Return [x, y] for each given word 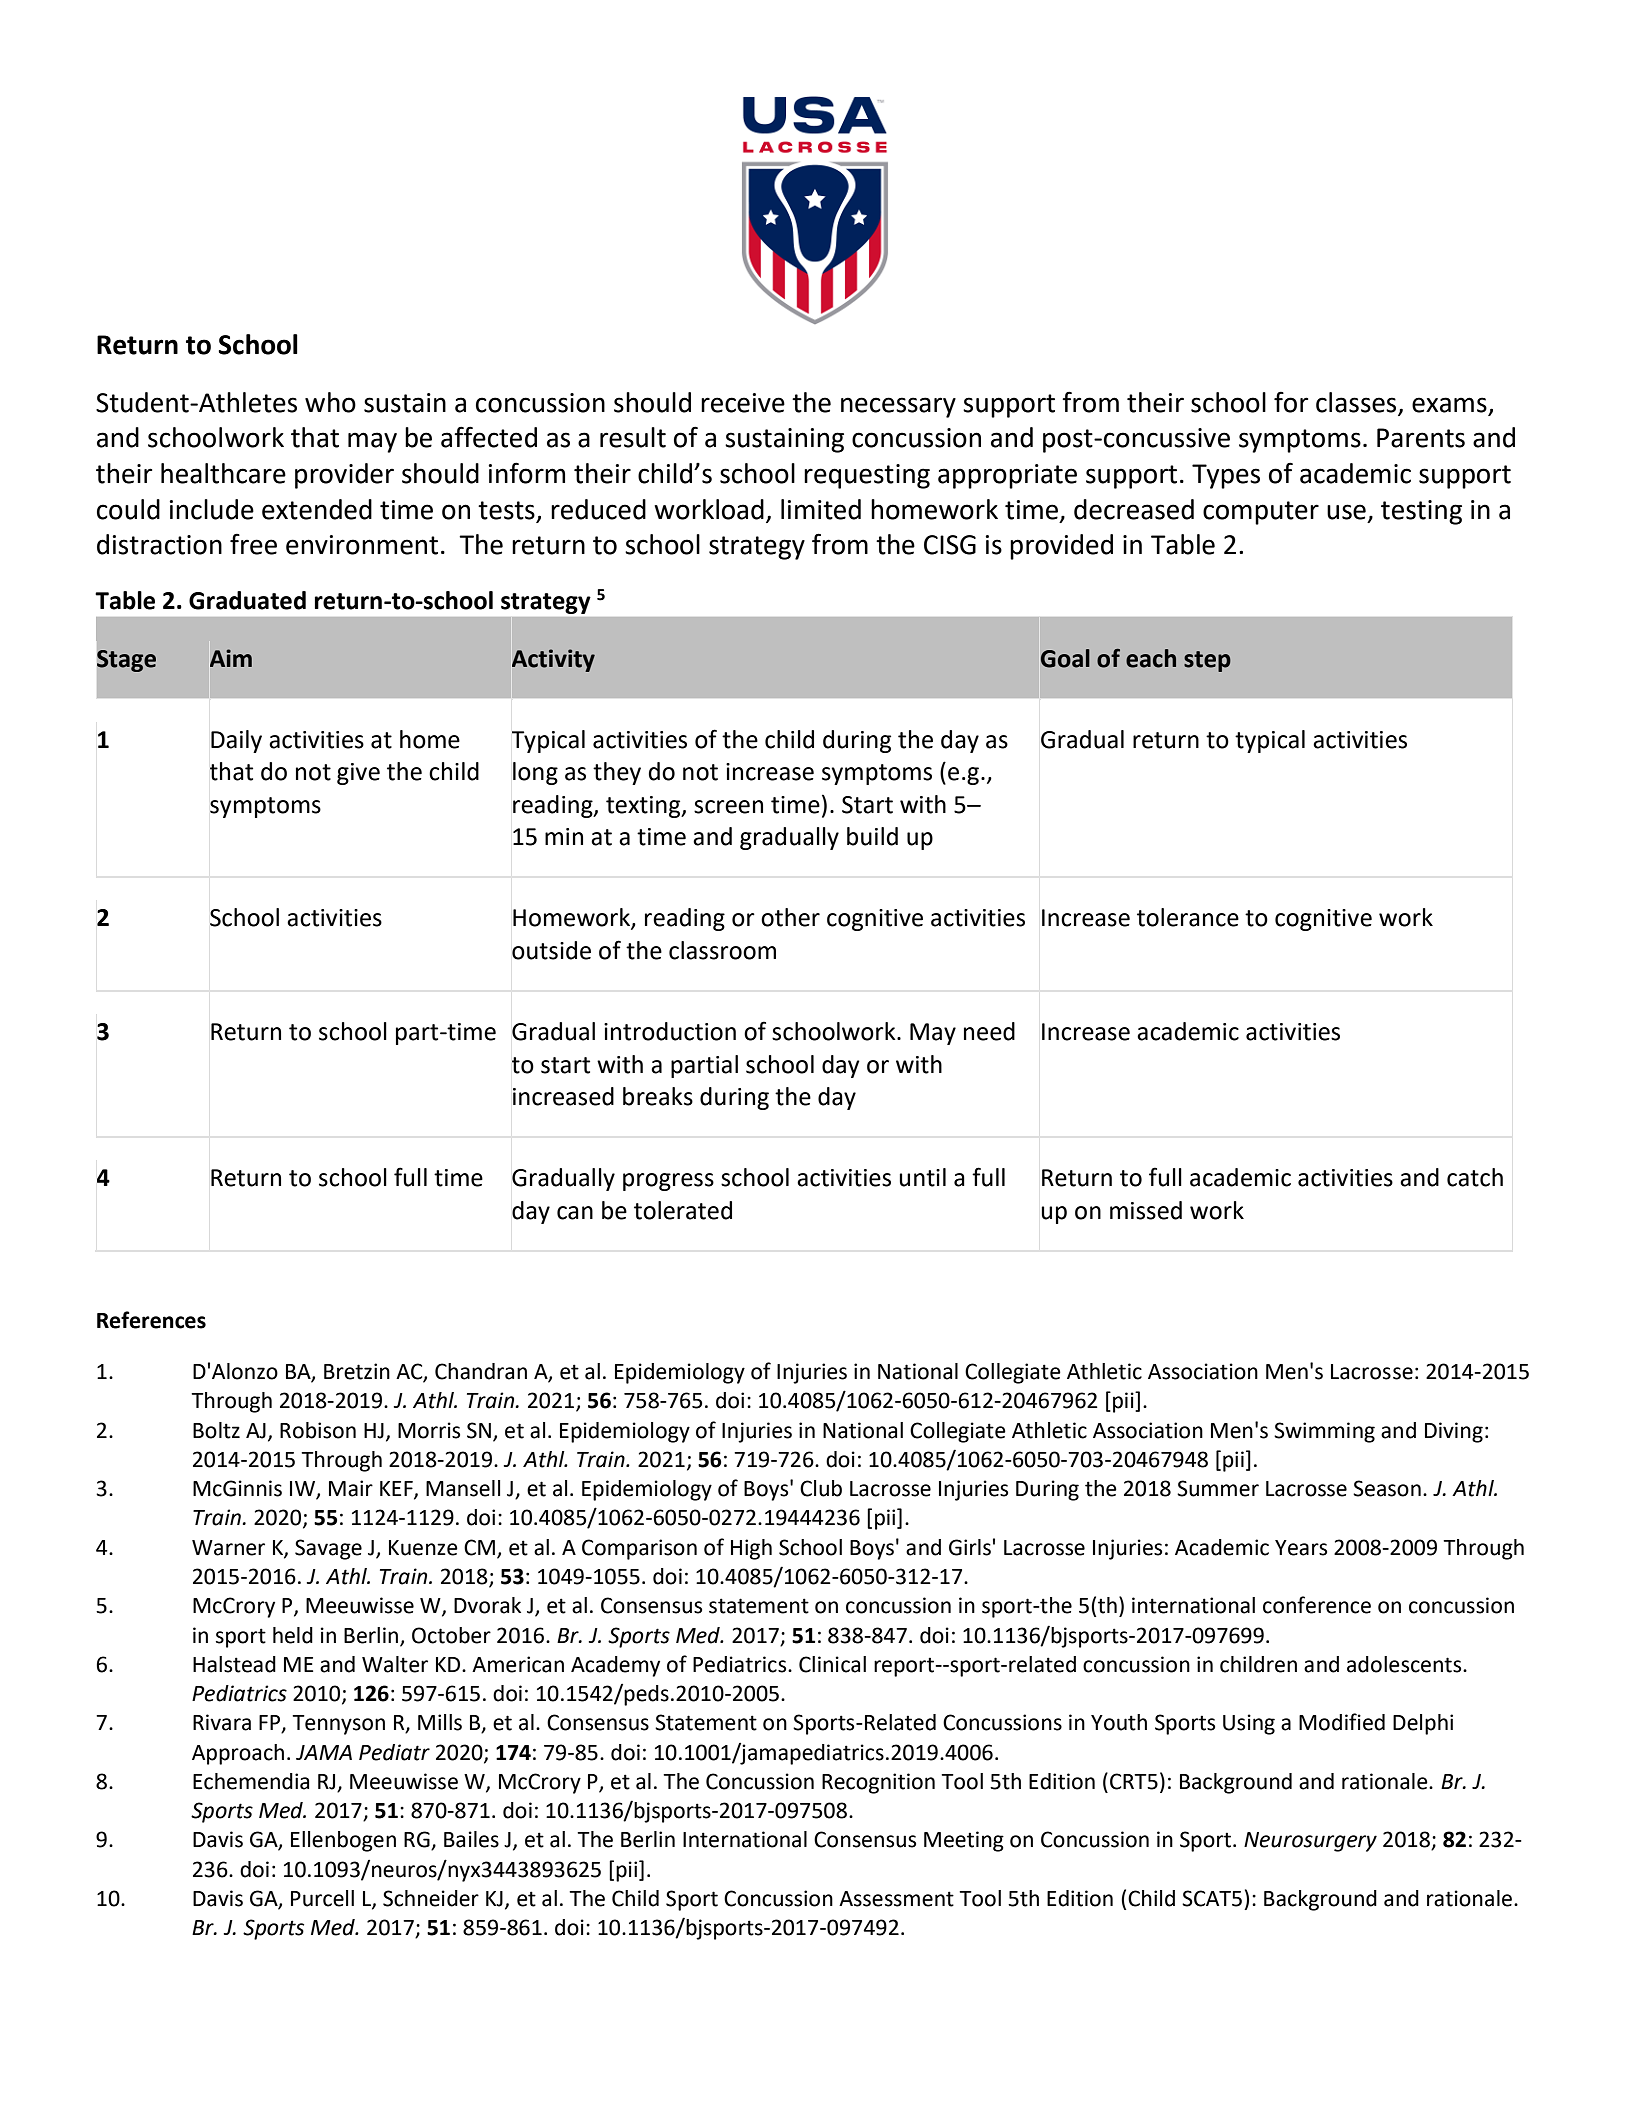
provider [344, 476]
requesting [867, 476]
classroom [722, 950]
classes [1356, 402]
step [1207, 661]
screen [728, 807]
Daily [236, 741]
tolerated [683, 1210]
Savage [328, 1549]
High [751, 1549]
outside [551, 950]
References [151, 1320]
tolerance [1188, 917]
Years [1301, 1548]
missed [1146, 1210]
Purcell [322, 1898]
